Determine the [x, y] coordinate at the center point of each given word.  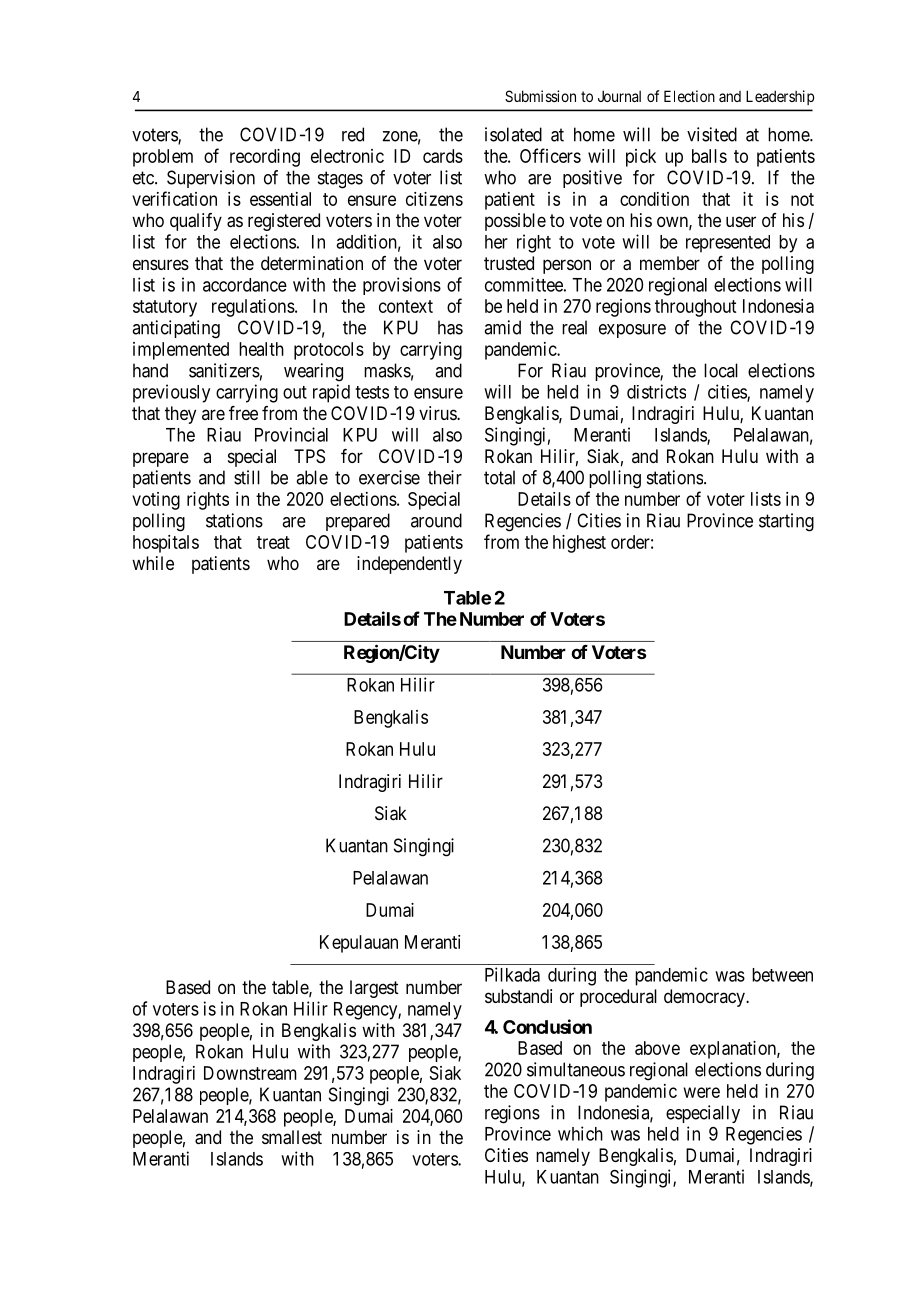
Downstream [250, 1073]
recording [265, 158]
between [782, 975]
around [436, 520]
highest [579, 544]
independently [409, 565]
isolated [513, 134]
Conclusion [547, 1026]
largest [374, 989]
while [153, 563]
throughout [695, 308]
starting [786, 522]
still [247, 477]
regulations [253, 308]
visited [712, 134]
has [450, 327]
